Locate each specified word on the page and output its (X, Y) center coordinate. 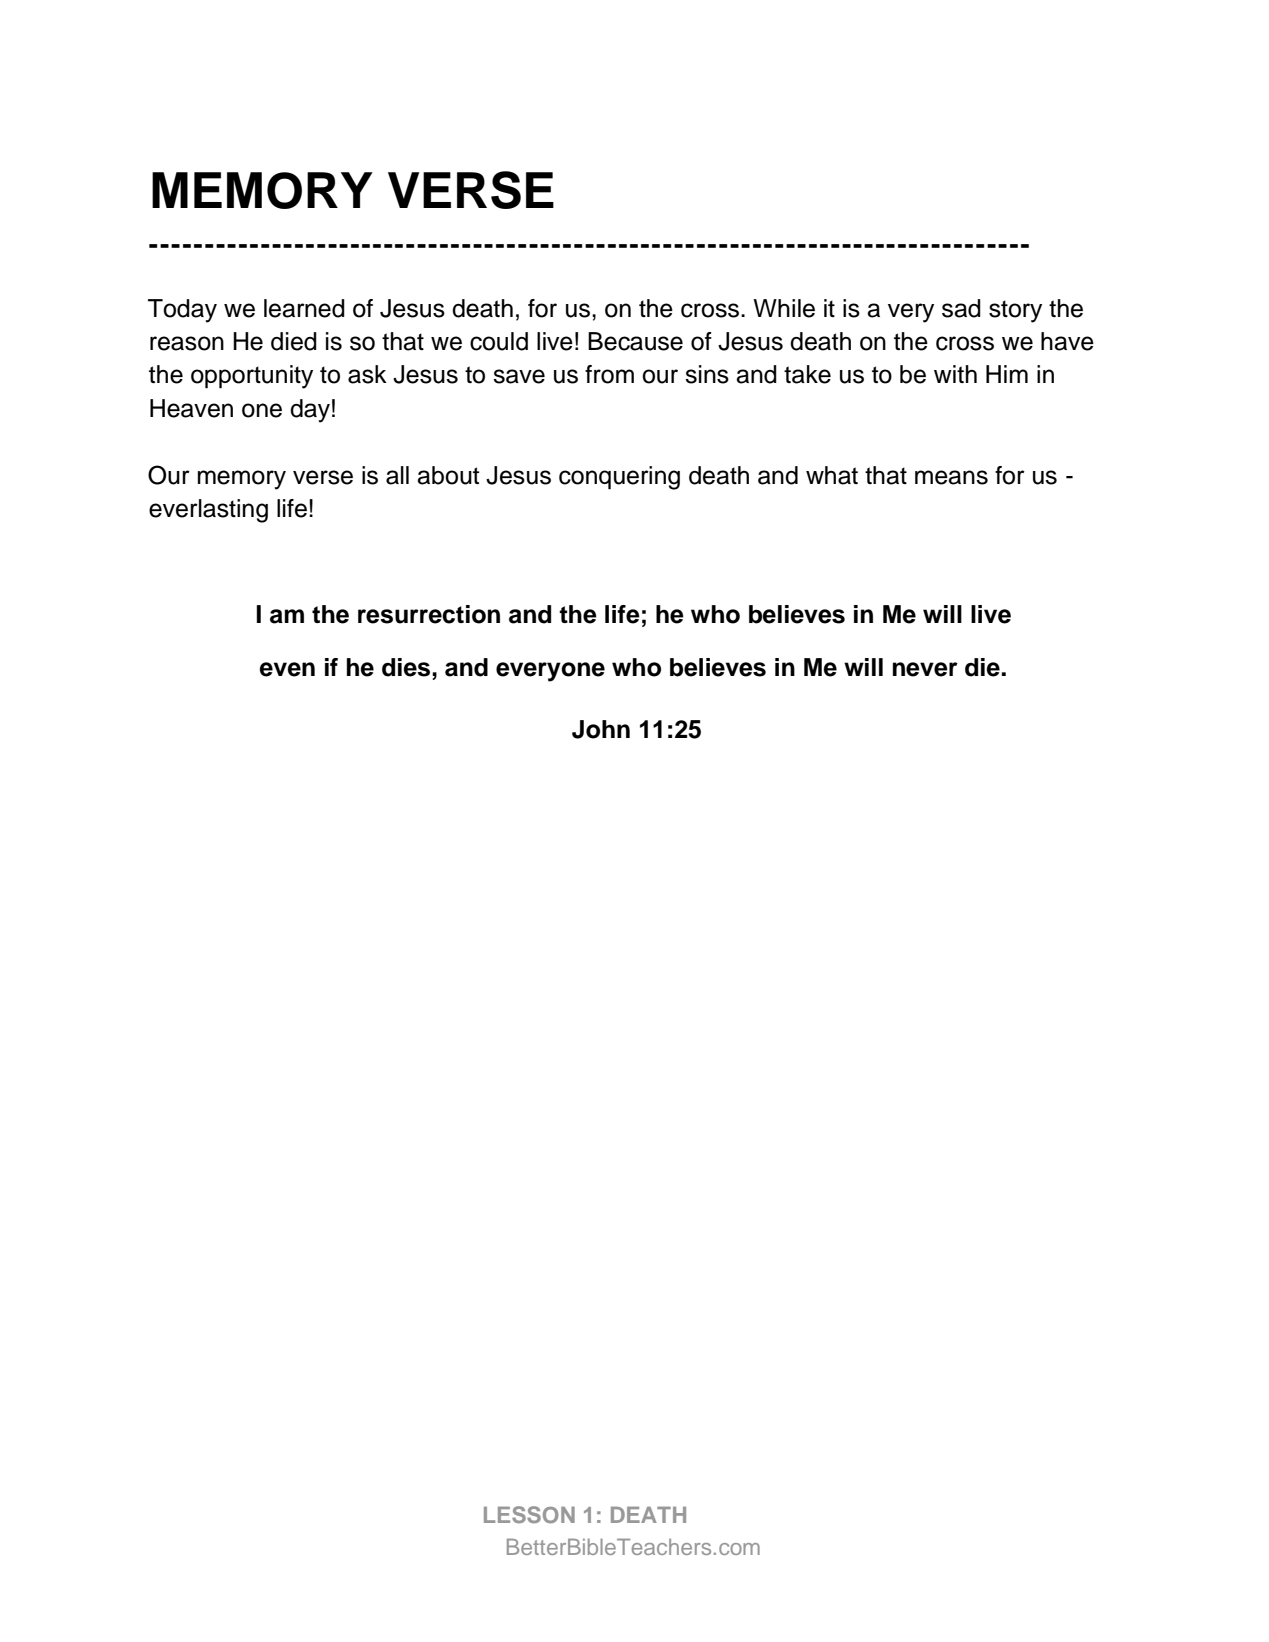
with (955, 374)
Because (635, 341)
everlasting (208, 511)
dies (407, 667)
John (601, 729)
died (294, 341)
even (287, 669)
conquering (619, 478)
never (925, 669)
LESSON (529, 1514)
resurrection (429, 614)
